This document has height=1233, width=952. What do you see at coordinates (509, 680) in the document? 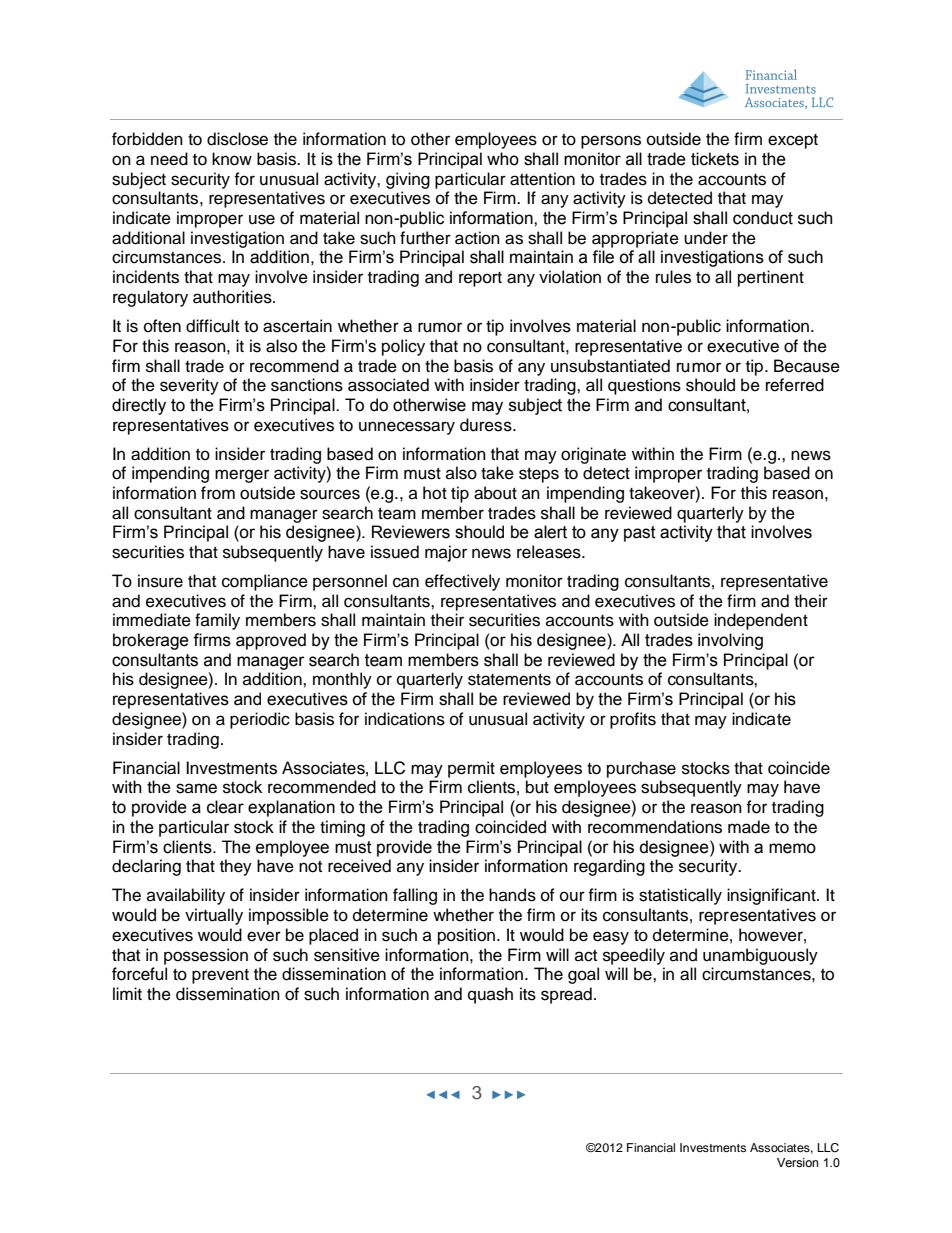
I see `statements` at bounding box center [509, 680].
